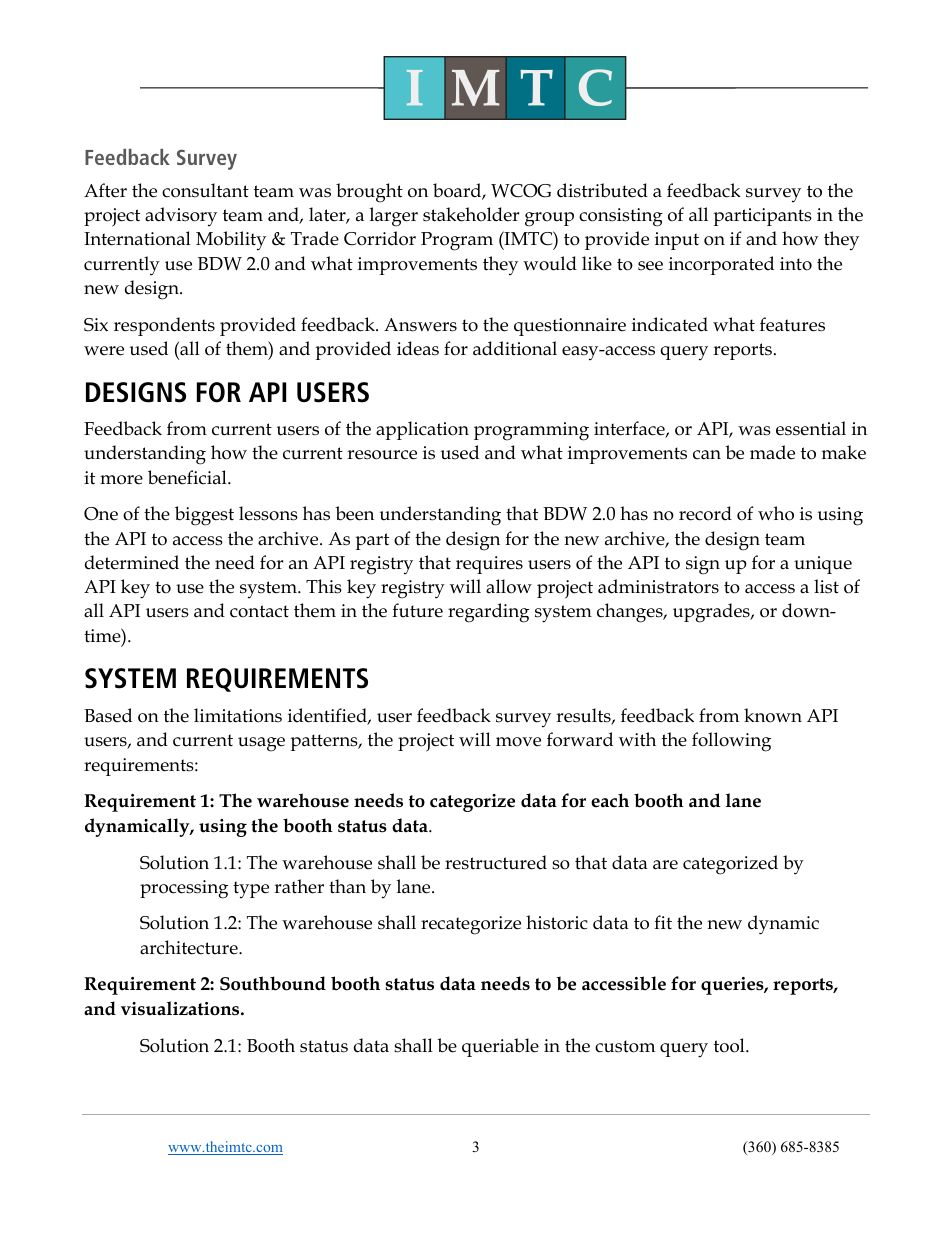 The width and height of the screenshot is (952, 1233). Describe the element at coordinates (181, 217) in the screenshot. I see `advisory` at that location.
